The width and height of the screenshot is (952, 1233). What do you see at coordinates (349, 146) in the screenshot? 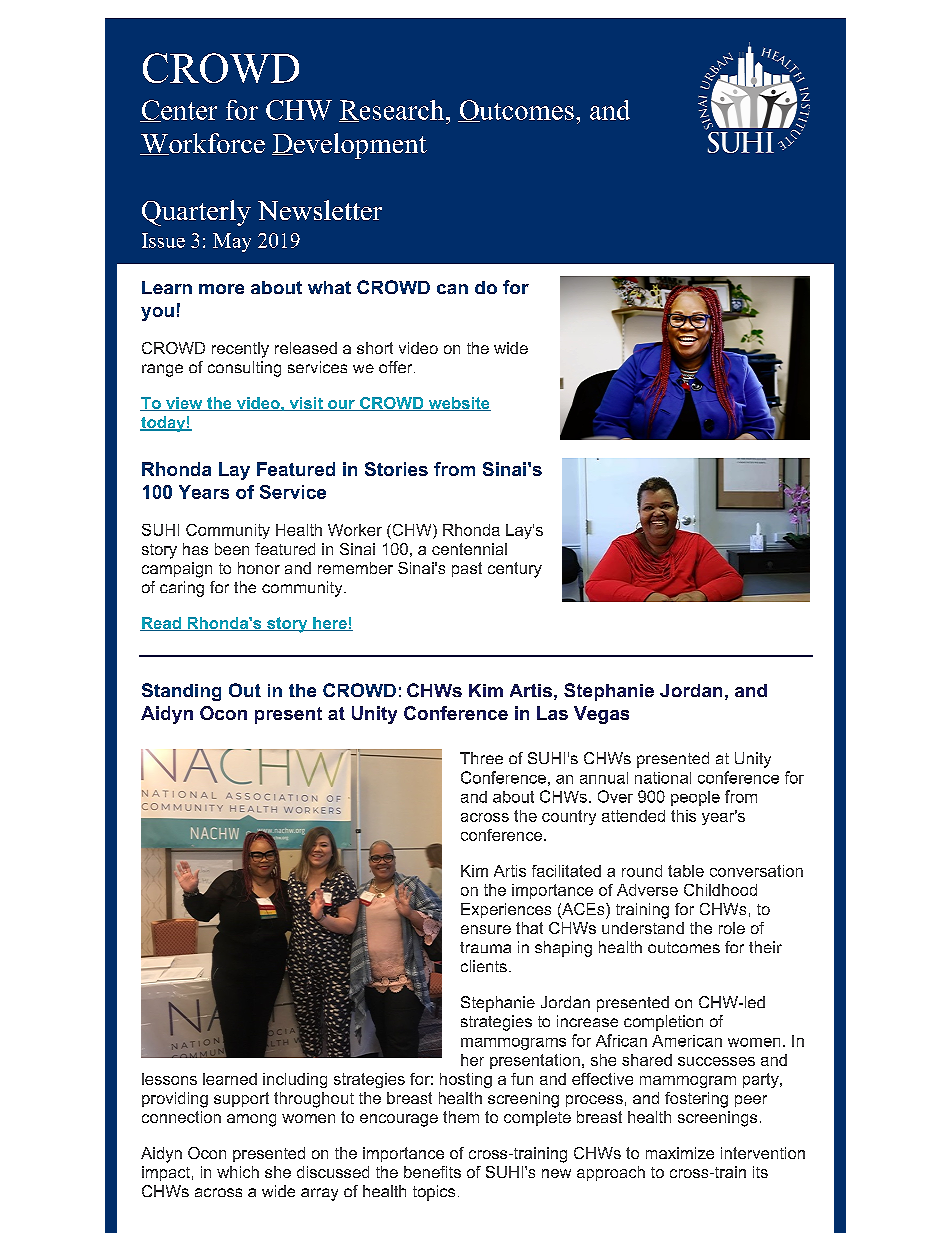
I see `Development` at bounding box center [349, 146].
